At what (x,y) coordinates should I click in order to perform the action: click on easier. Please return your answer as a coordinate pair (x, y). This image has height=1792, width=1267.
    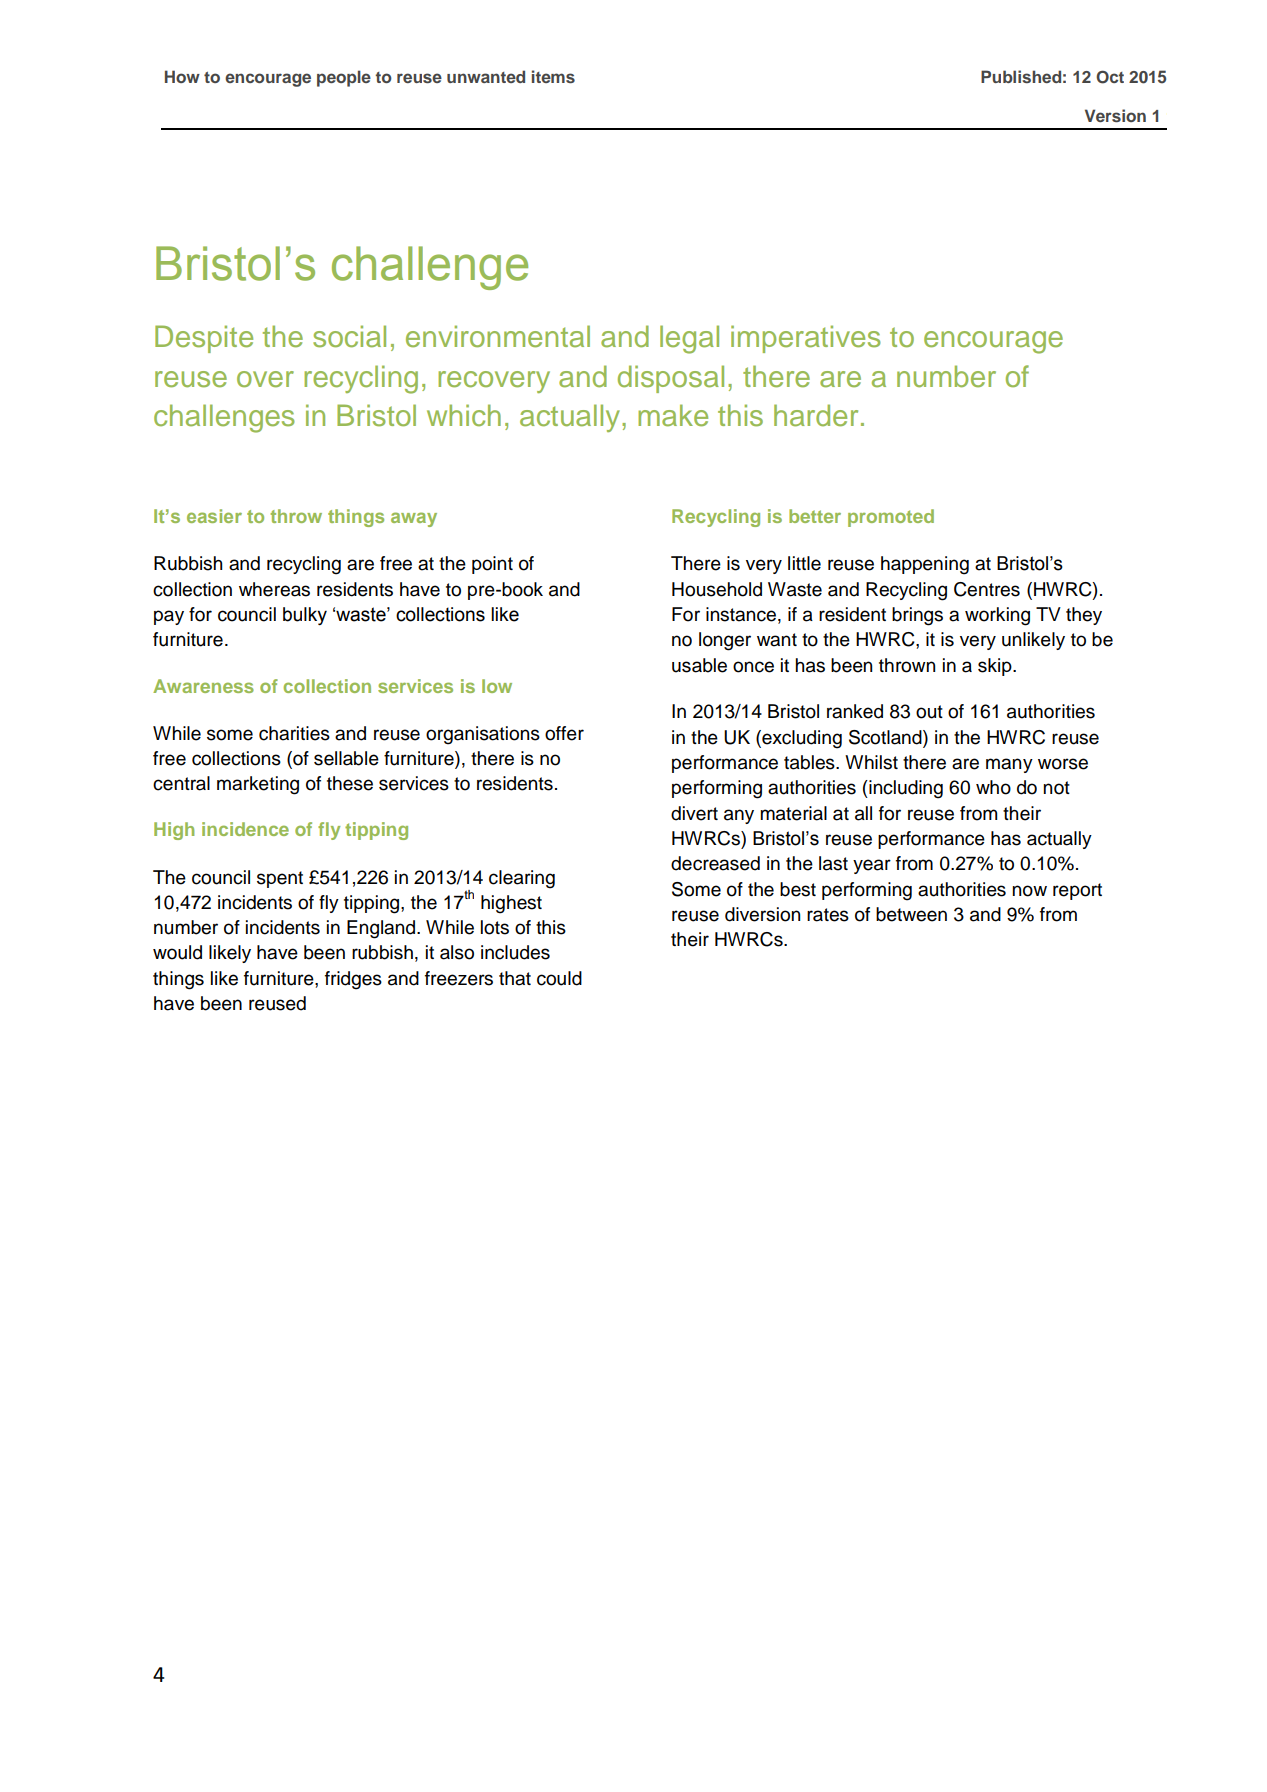
    Looking at the image, I should click on (214, 516).
